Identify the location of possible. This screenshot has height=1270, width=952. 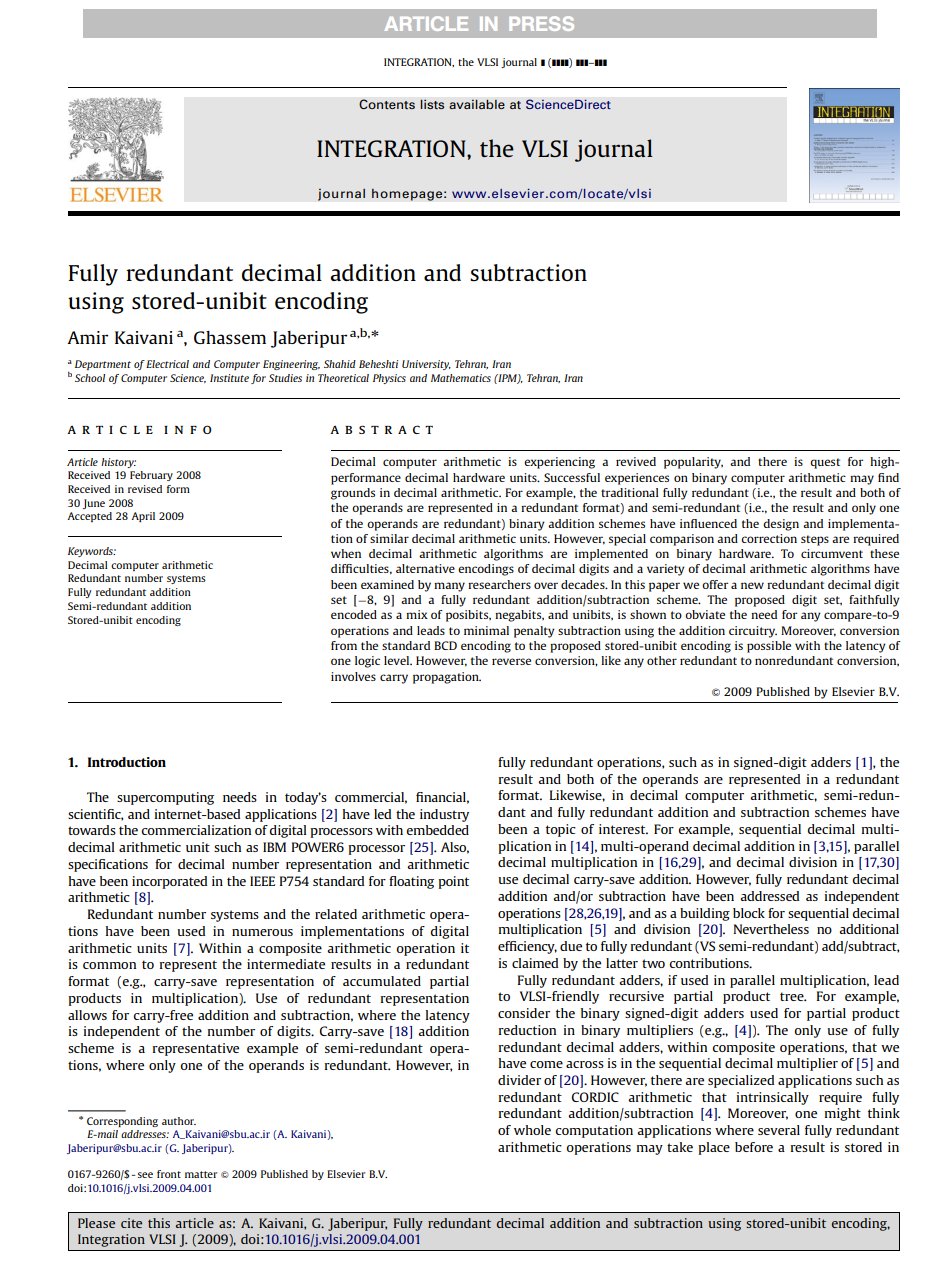
(769, 647).
